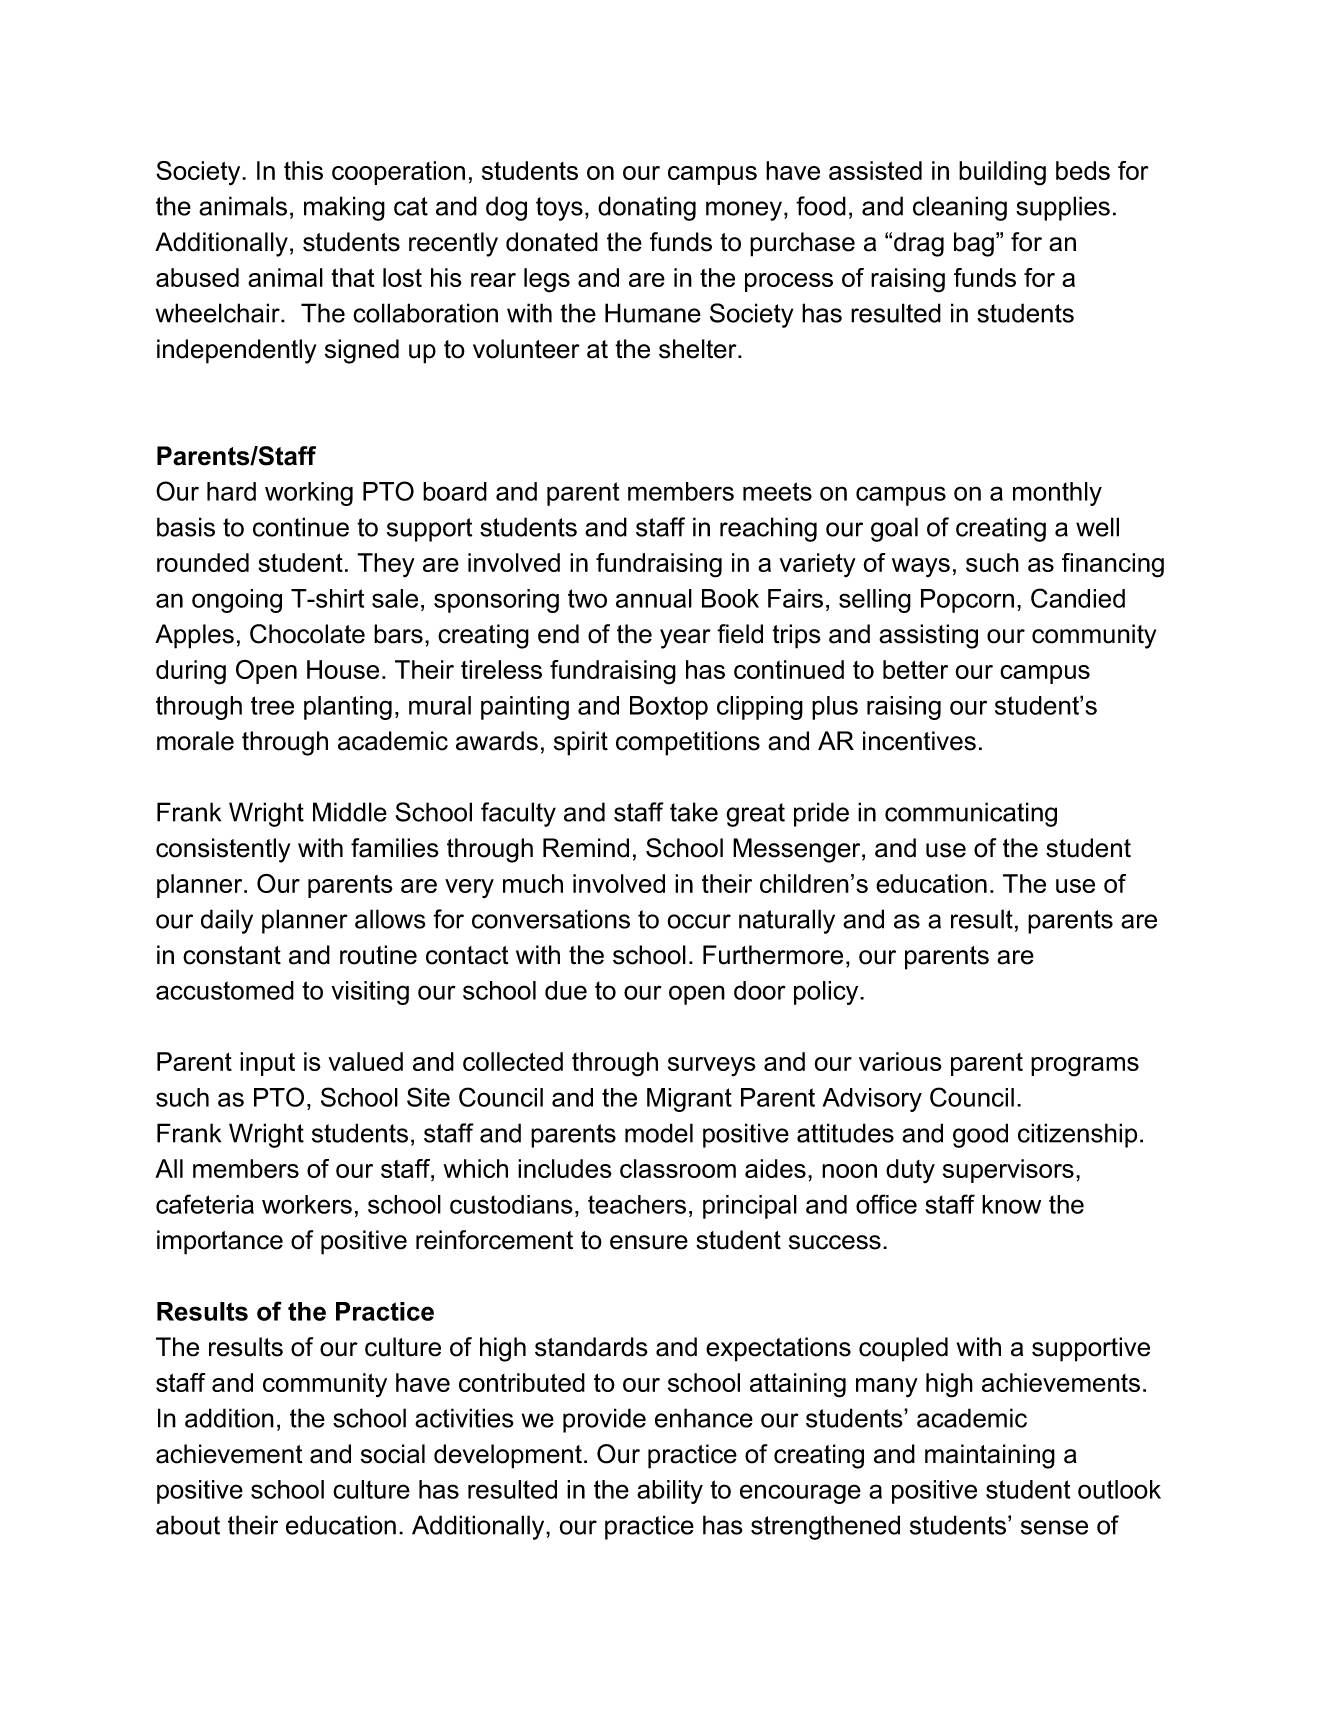  Describe the element at coordinates (967, 601) in the document. I see `Popcorn` at that location.
